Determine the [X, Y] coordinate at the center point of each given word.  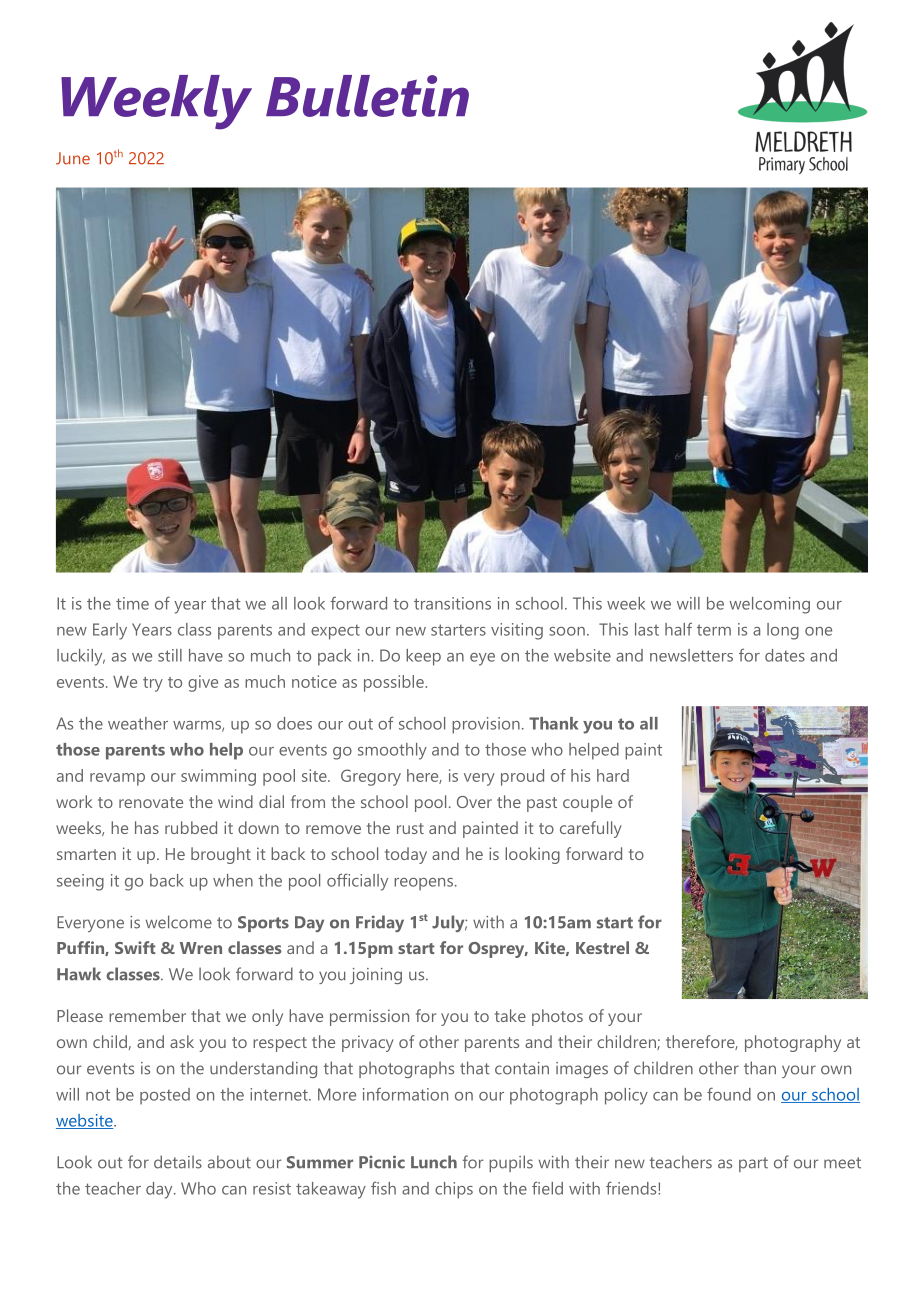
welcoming [769, 605]
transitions [452, 603]
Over [474, 802]
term [714, 630]
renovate [151, 802]
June [73, 158]
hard [613, 775]
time [132, 603]
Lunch [434, 1162]
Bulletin [367, 96]
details [178, 1162]
